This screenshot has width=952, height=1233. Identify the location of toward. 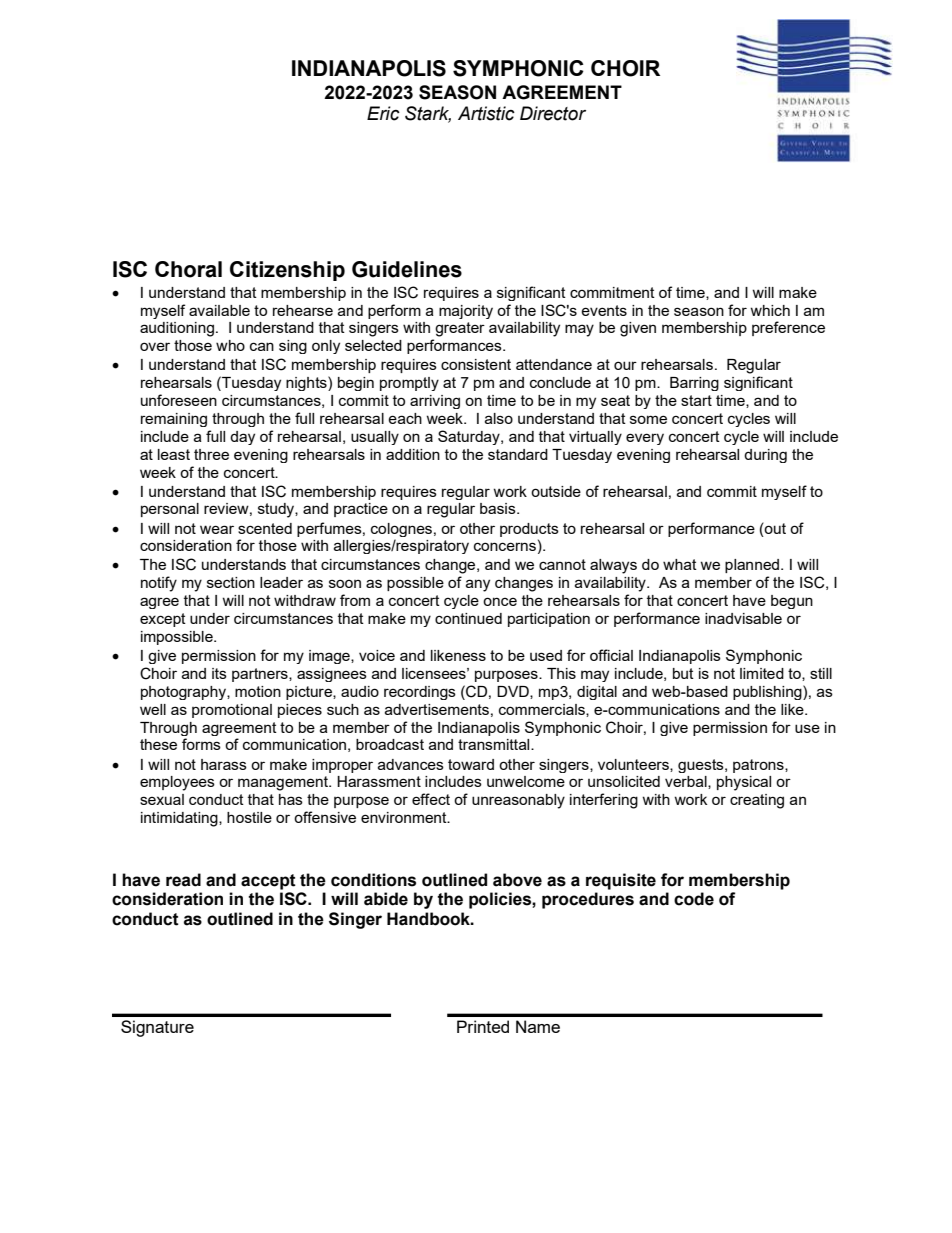
(471, 764).
